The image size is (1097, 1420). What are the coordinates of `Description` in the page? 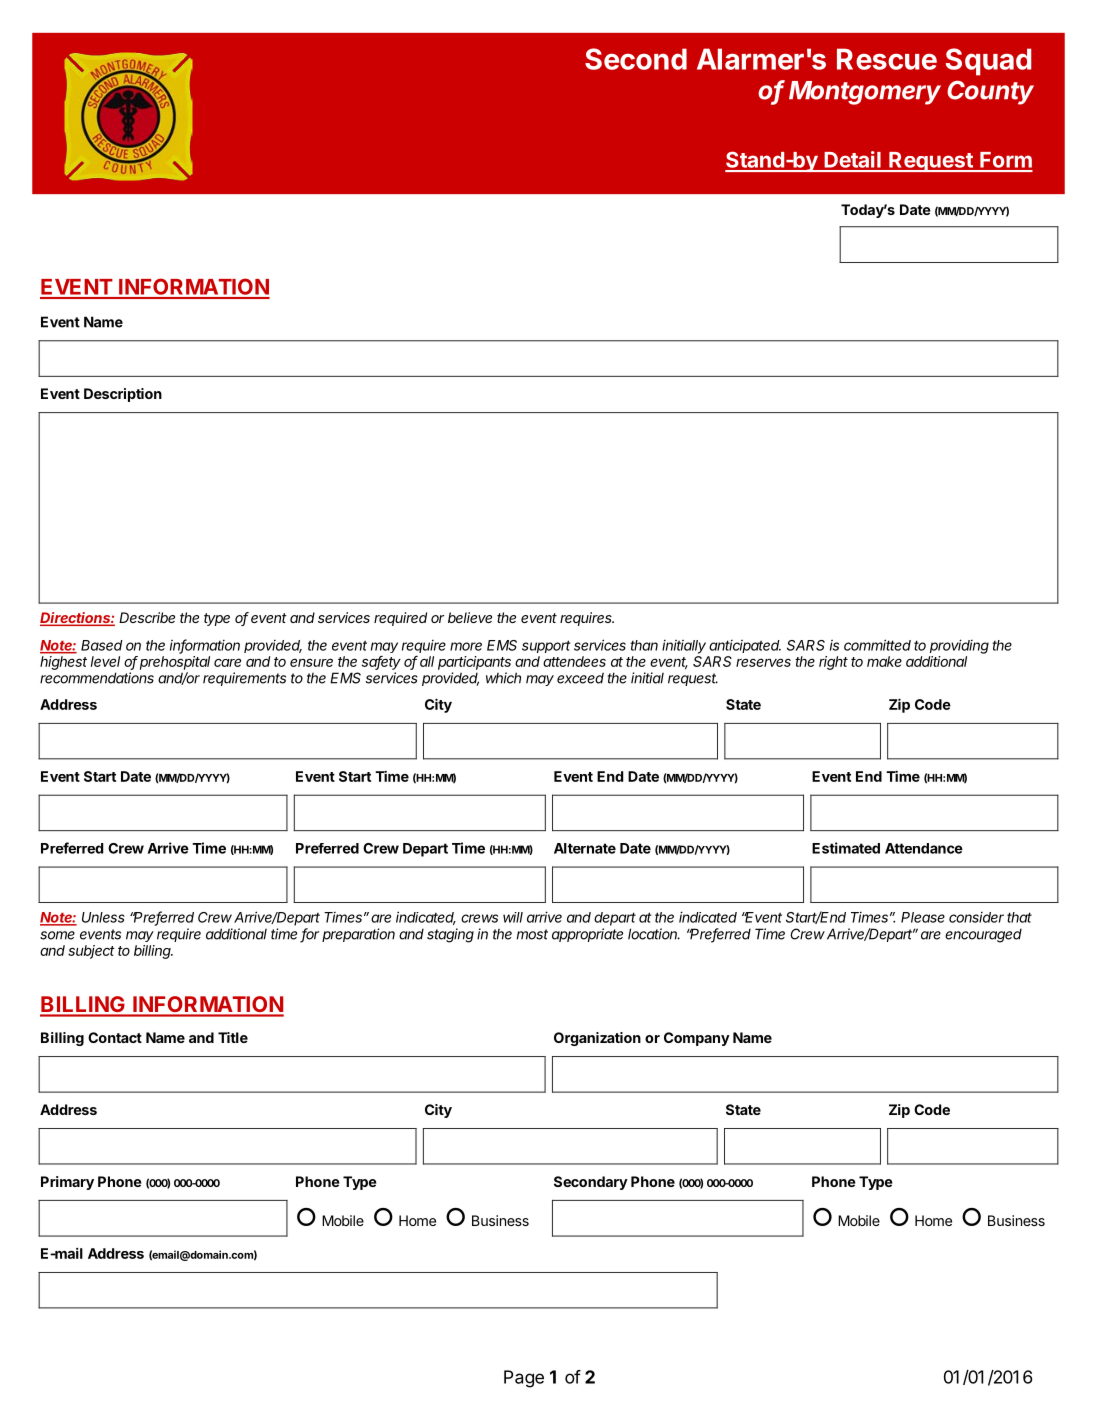 It's located at (123, 395).
